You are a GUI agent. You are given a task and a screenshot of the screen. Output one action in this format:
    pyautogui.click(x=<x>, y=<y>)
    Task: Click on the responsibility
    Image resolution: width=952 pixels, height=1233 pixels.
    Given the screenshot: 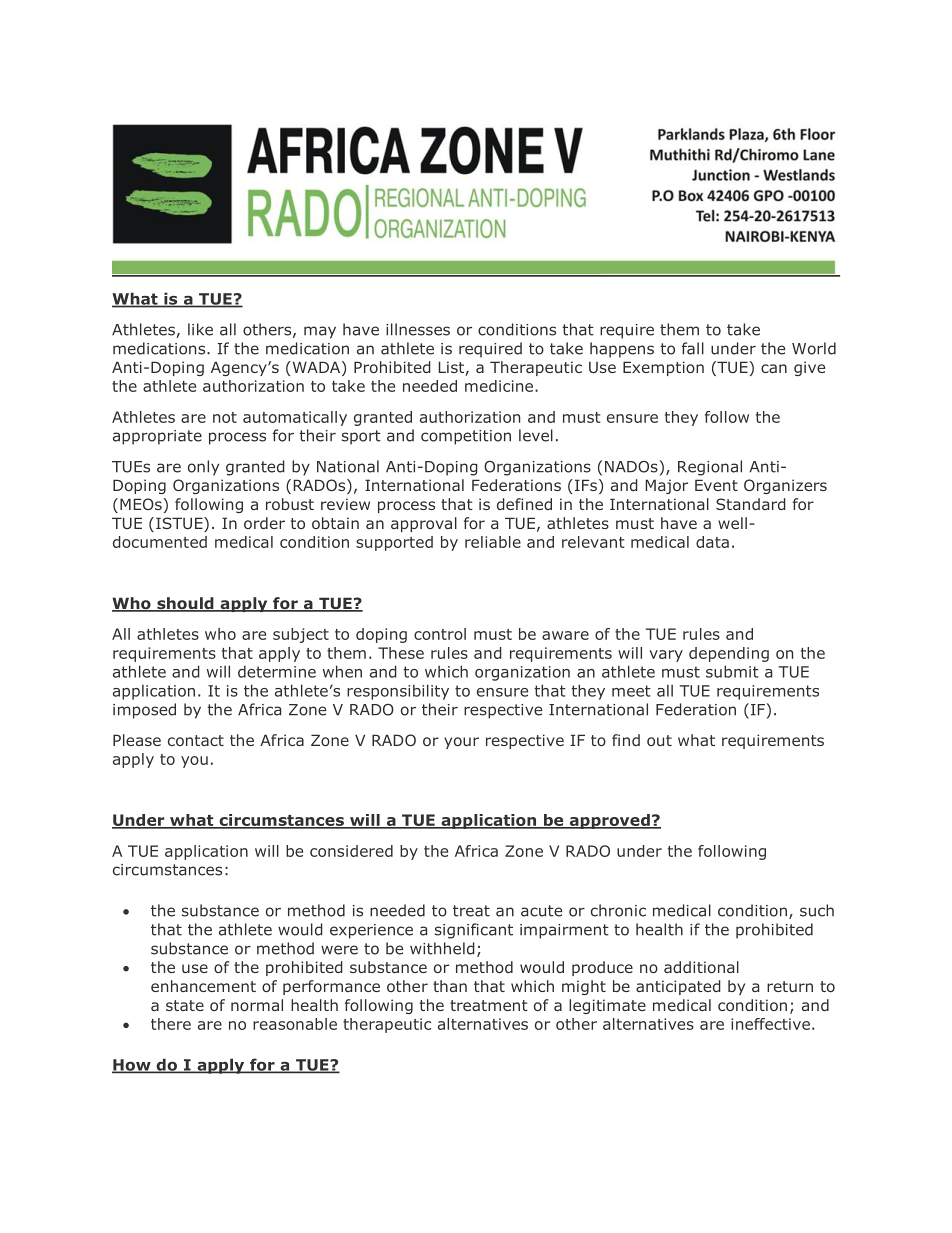 What is the action you would take?
    pyautogui.click(x=398, y=692)
